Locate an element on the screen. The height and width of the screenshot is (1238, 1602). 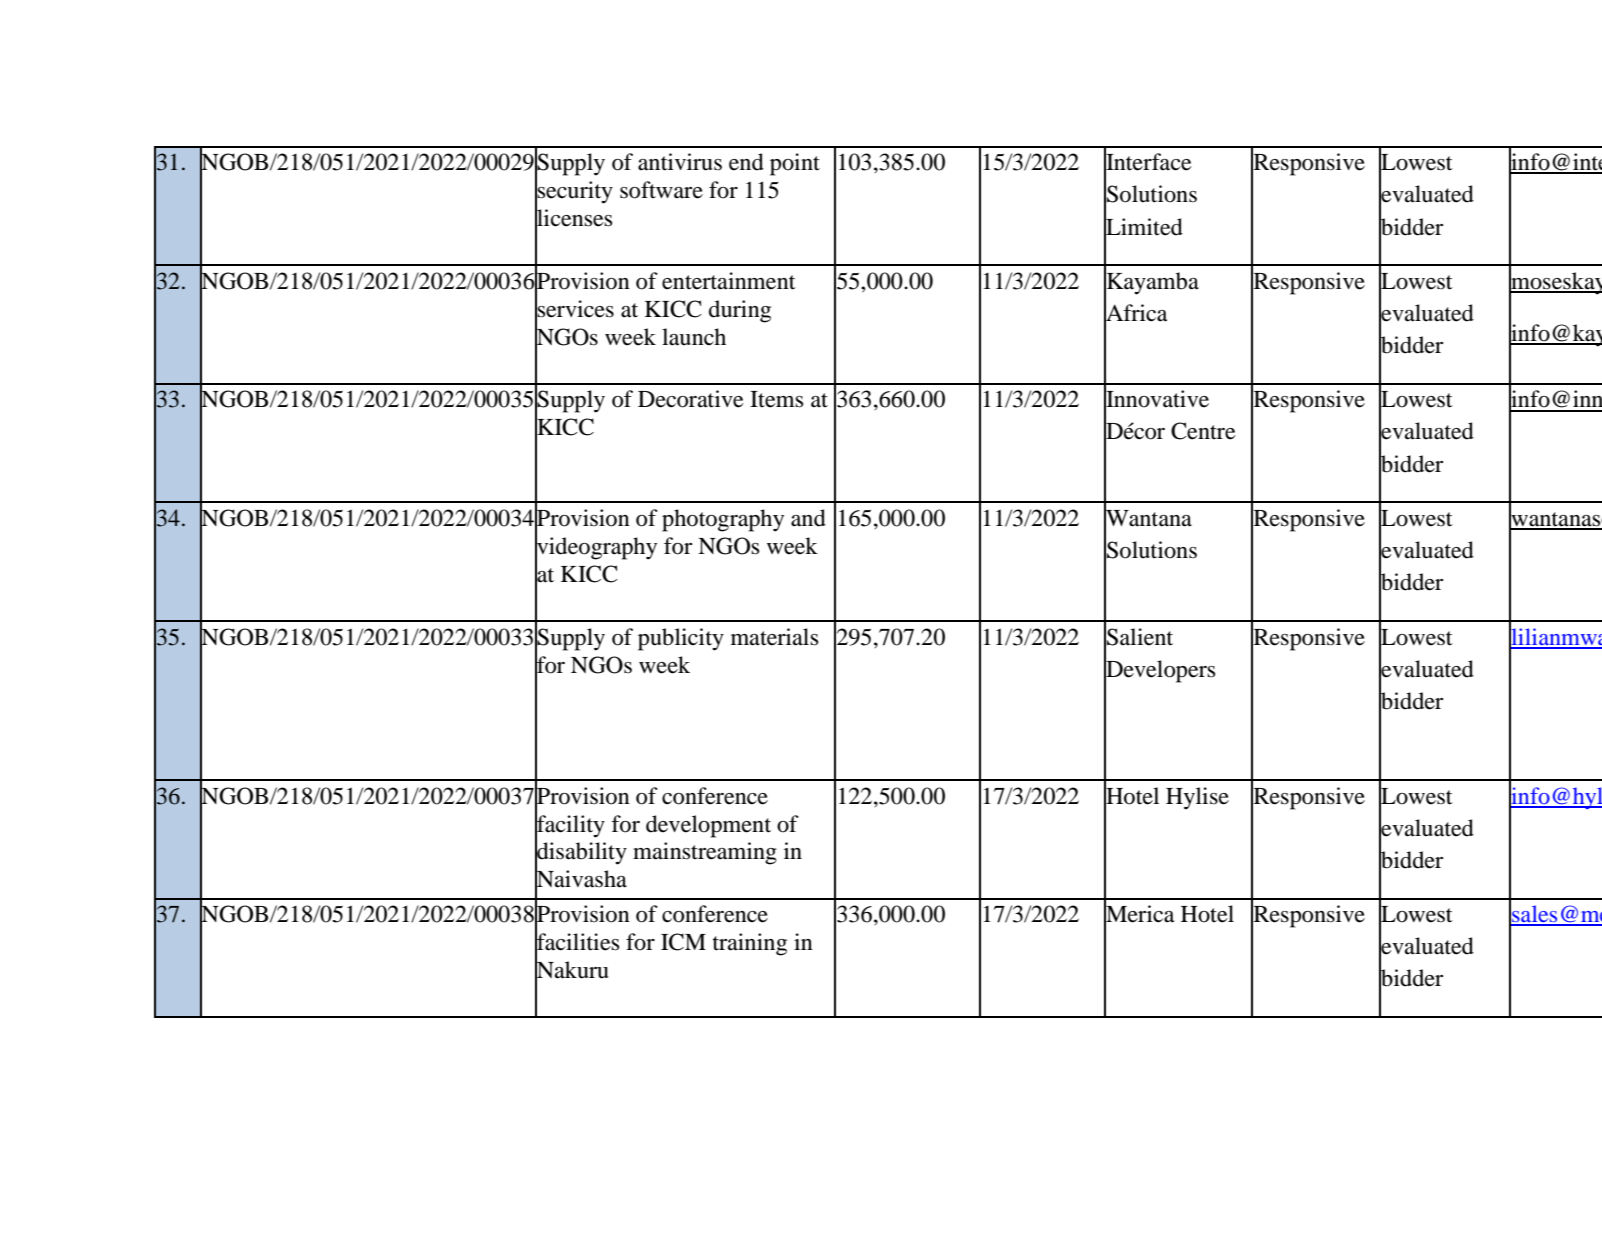
and is located at coordinates (808, 518).
